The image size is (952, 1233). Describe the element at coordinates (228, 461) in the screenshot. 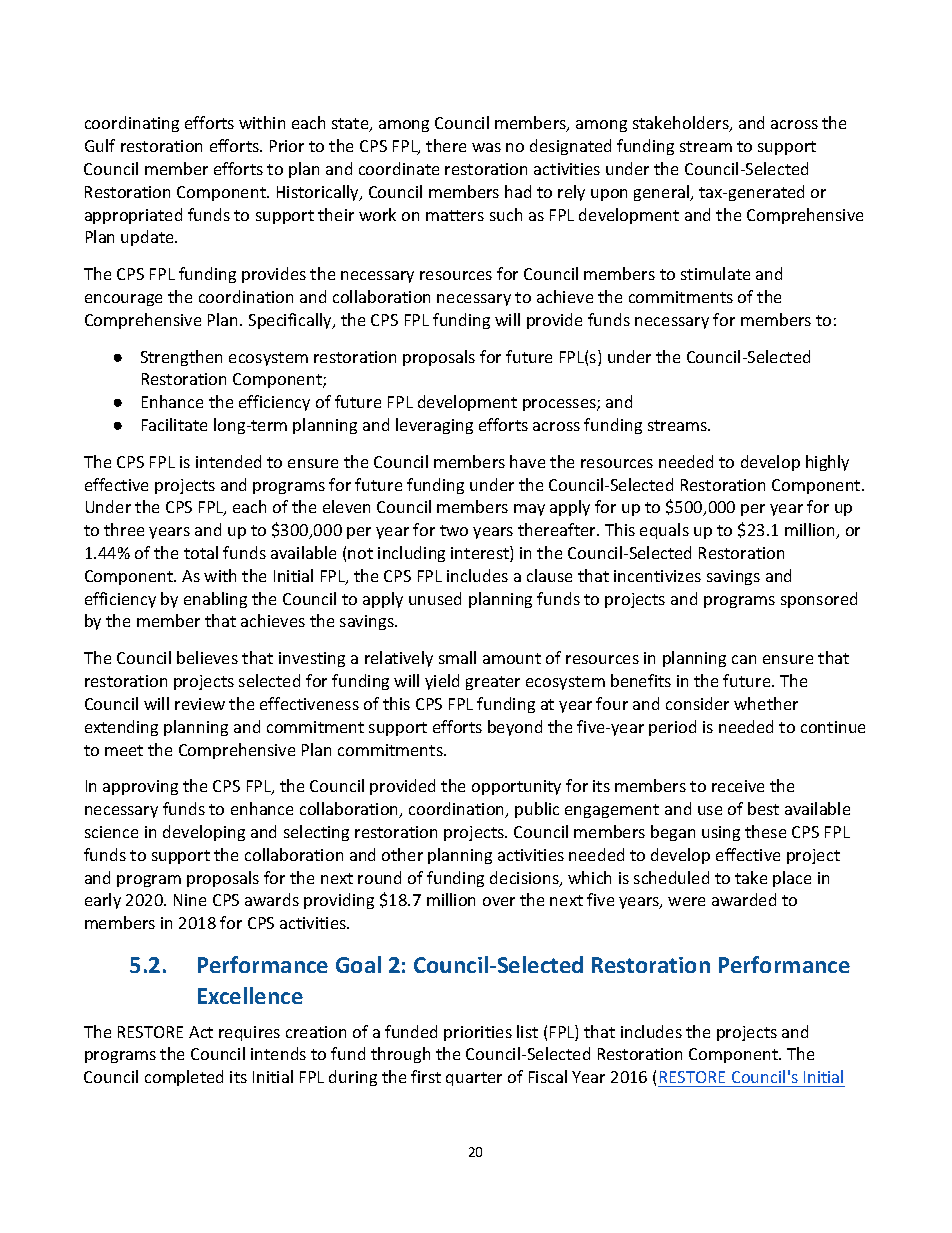

I see `intended` at that location.
